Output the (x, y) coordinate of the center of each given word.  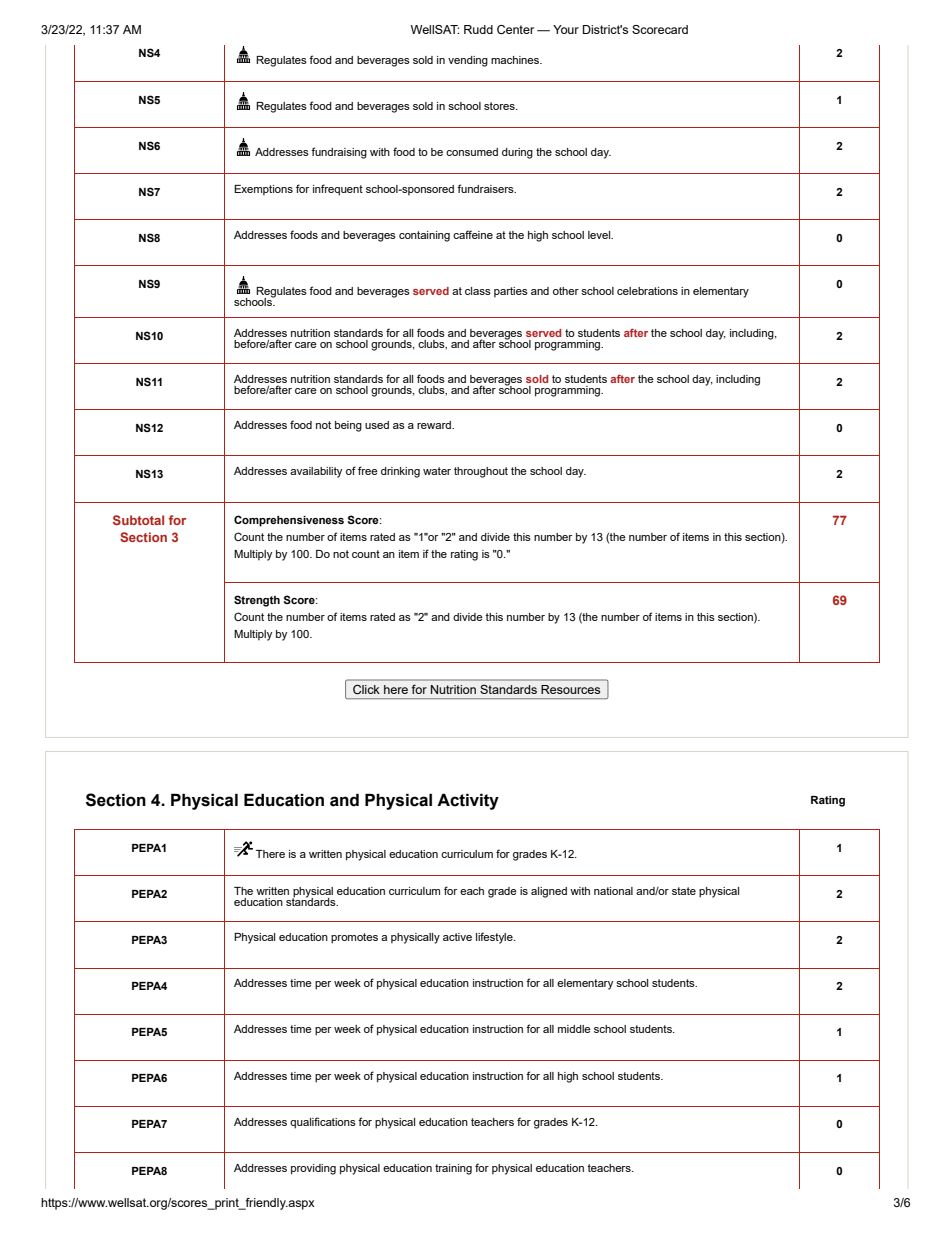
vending (468, 61)
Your (566, 29)
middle (574, 1029)
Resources (570, 689)
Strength (257, 601)
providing (313, 1169)
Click (366, 689)
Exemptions (263, 190)
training (453, 1169)
